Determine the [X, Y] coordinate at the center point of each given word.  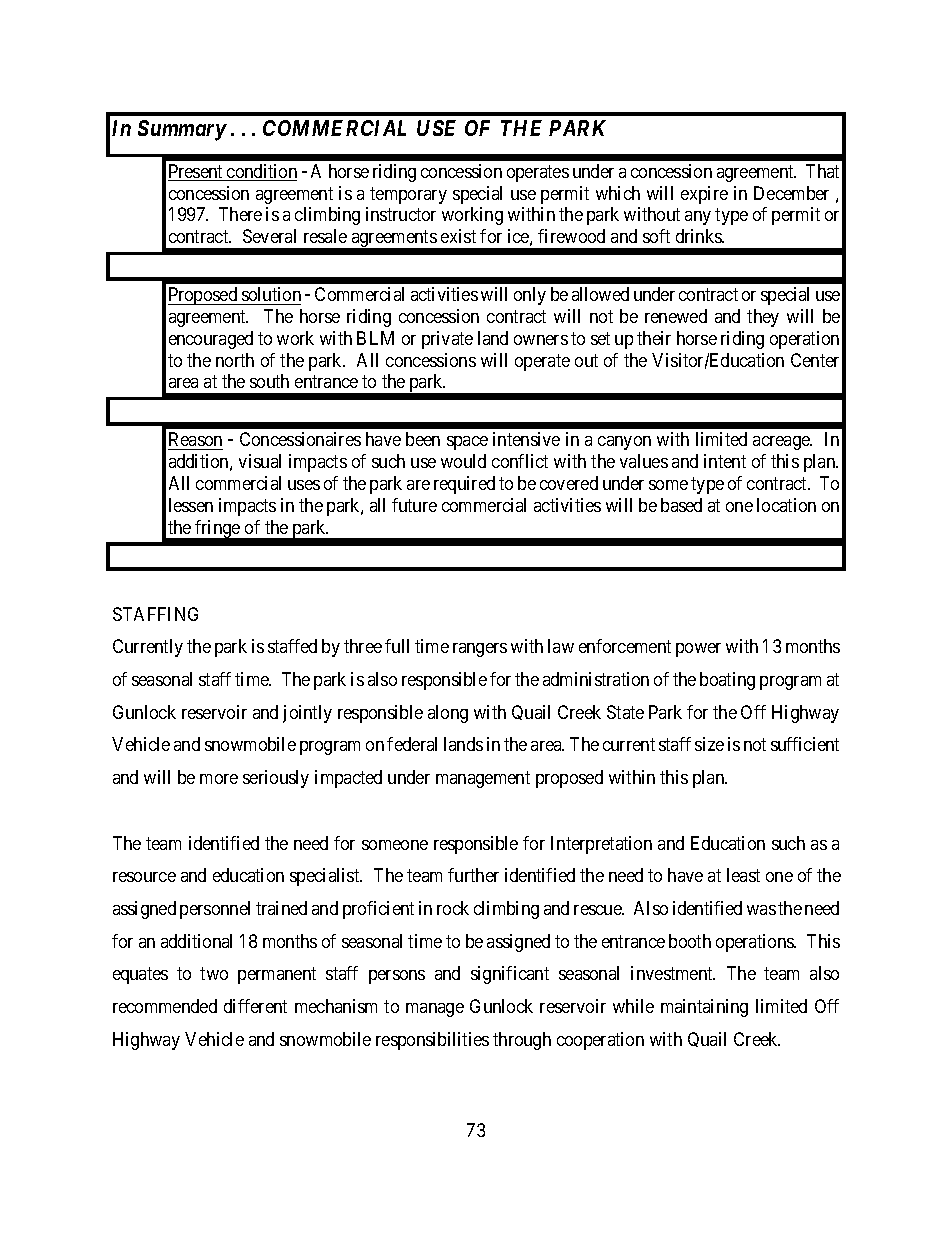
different [255, 1006]
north [235, 360]
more [219, 779]
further [473, 875]
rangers [480, 650]
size [709, 744]
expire [704, 195]
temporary [408, 195]
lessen [191, 505]
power [698, 650]
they [763, 318]
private [447, 340]
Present [197, 172]
